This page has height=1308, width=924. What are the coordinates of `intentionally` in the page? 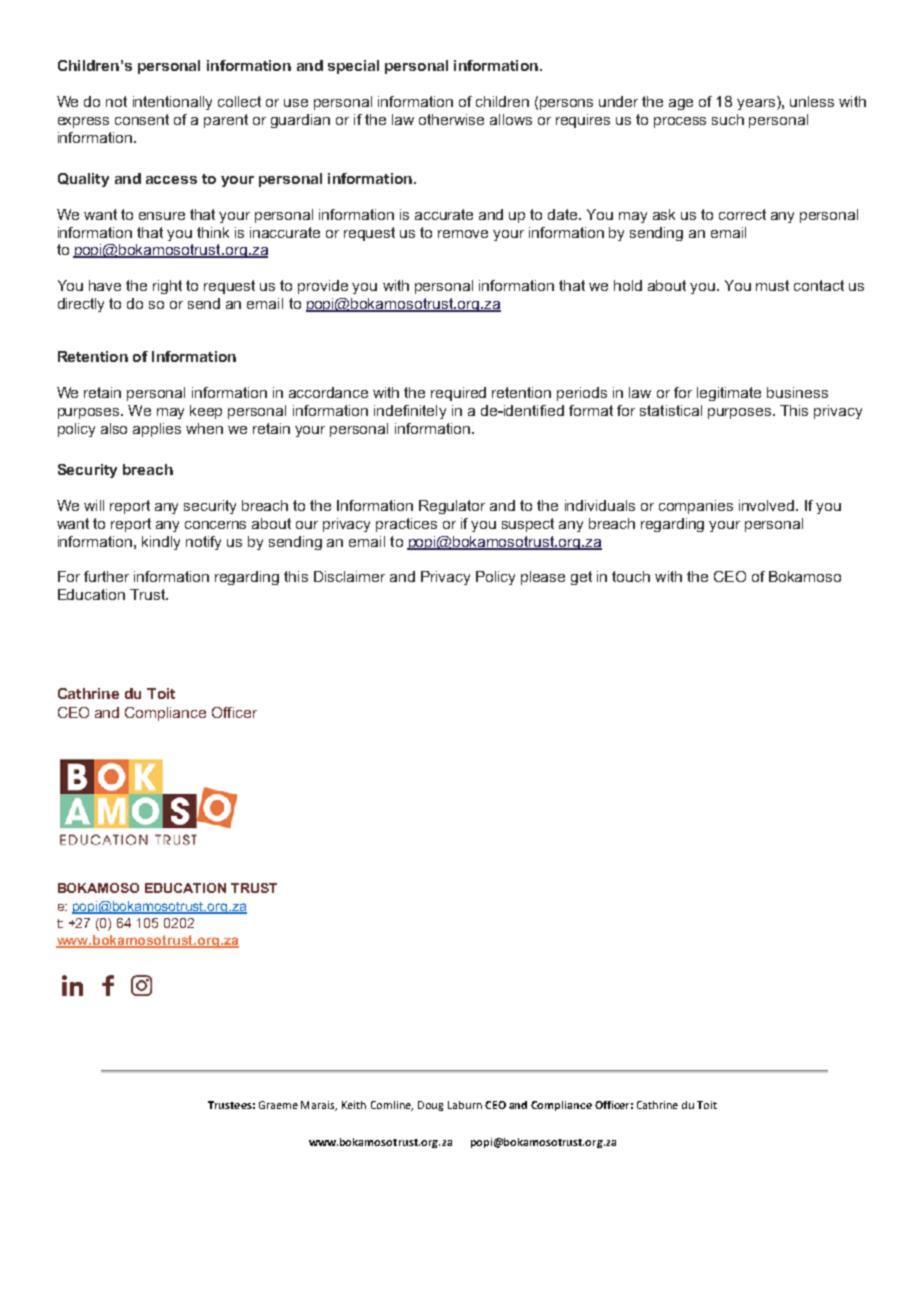 It's located at (172, 103).
